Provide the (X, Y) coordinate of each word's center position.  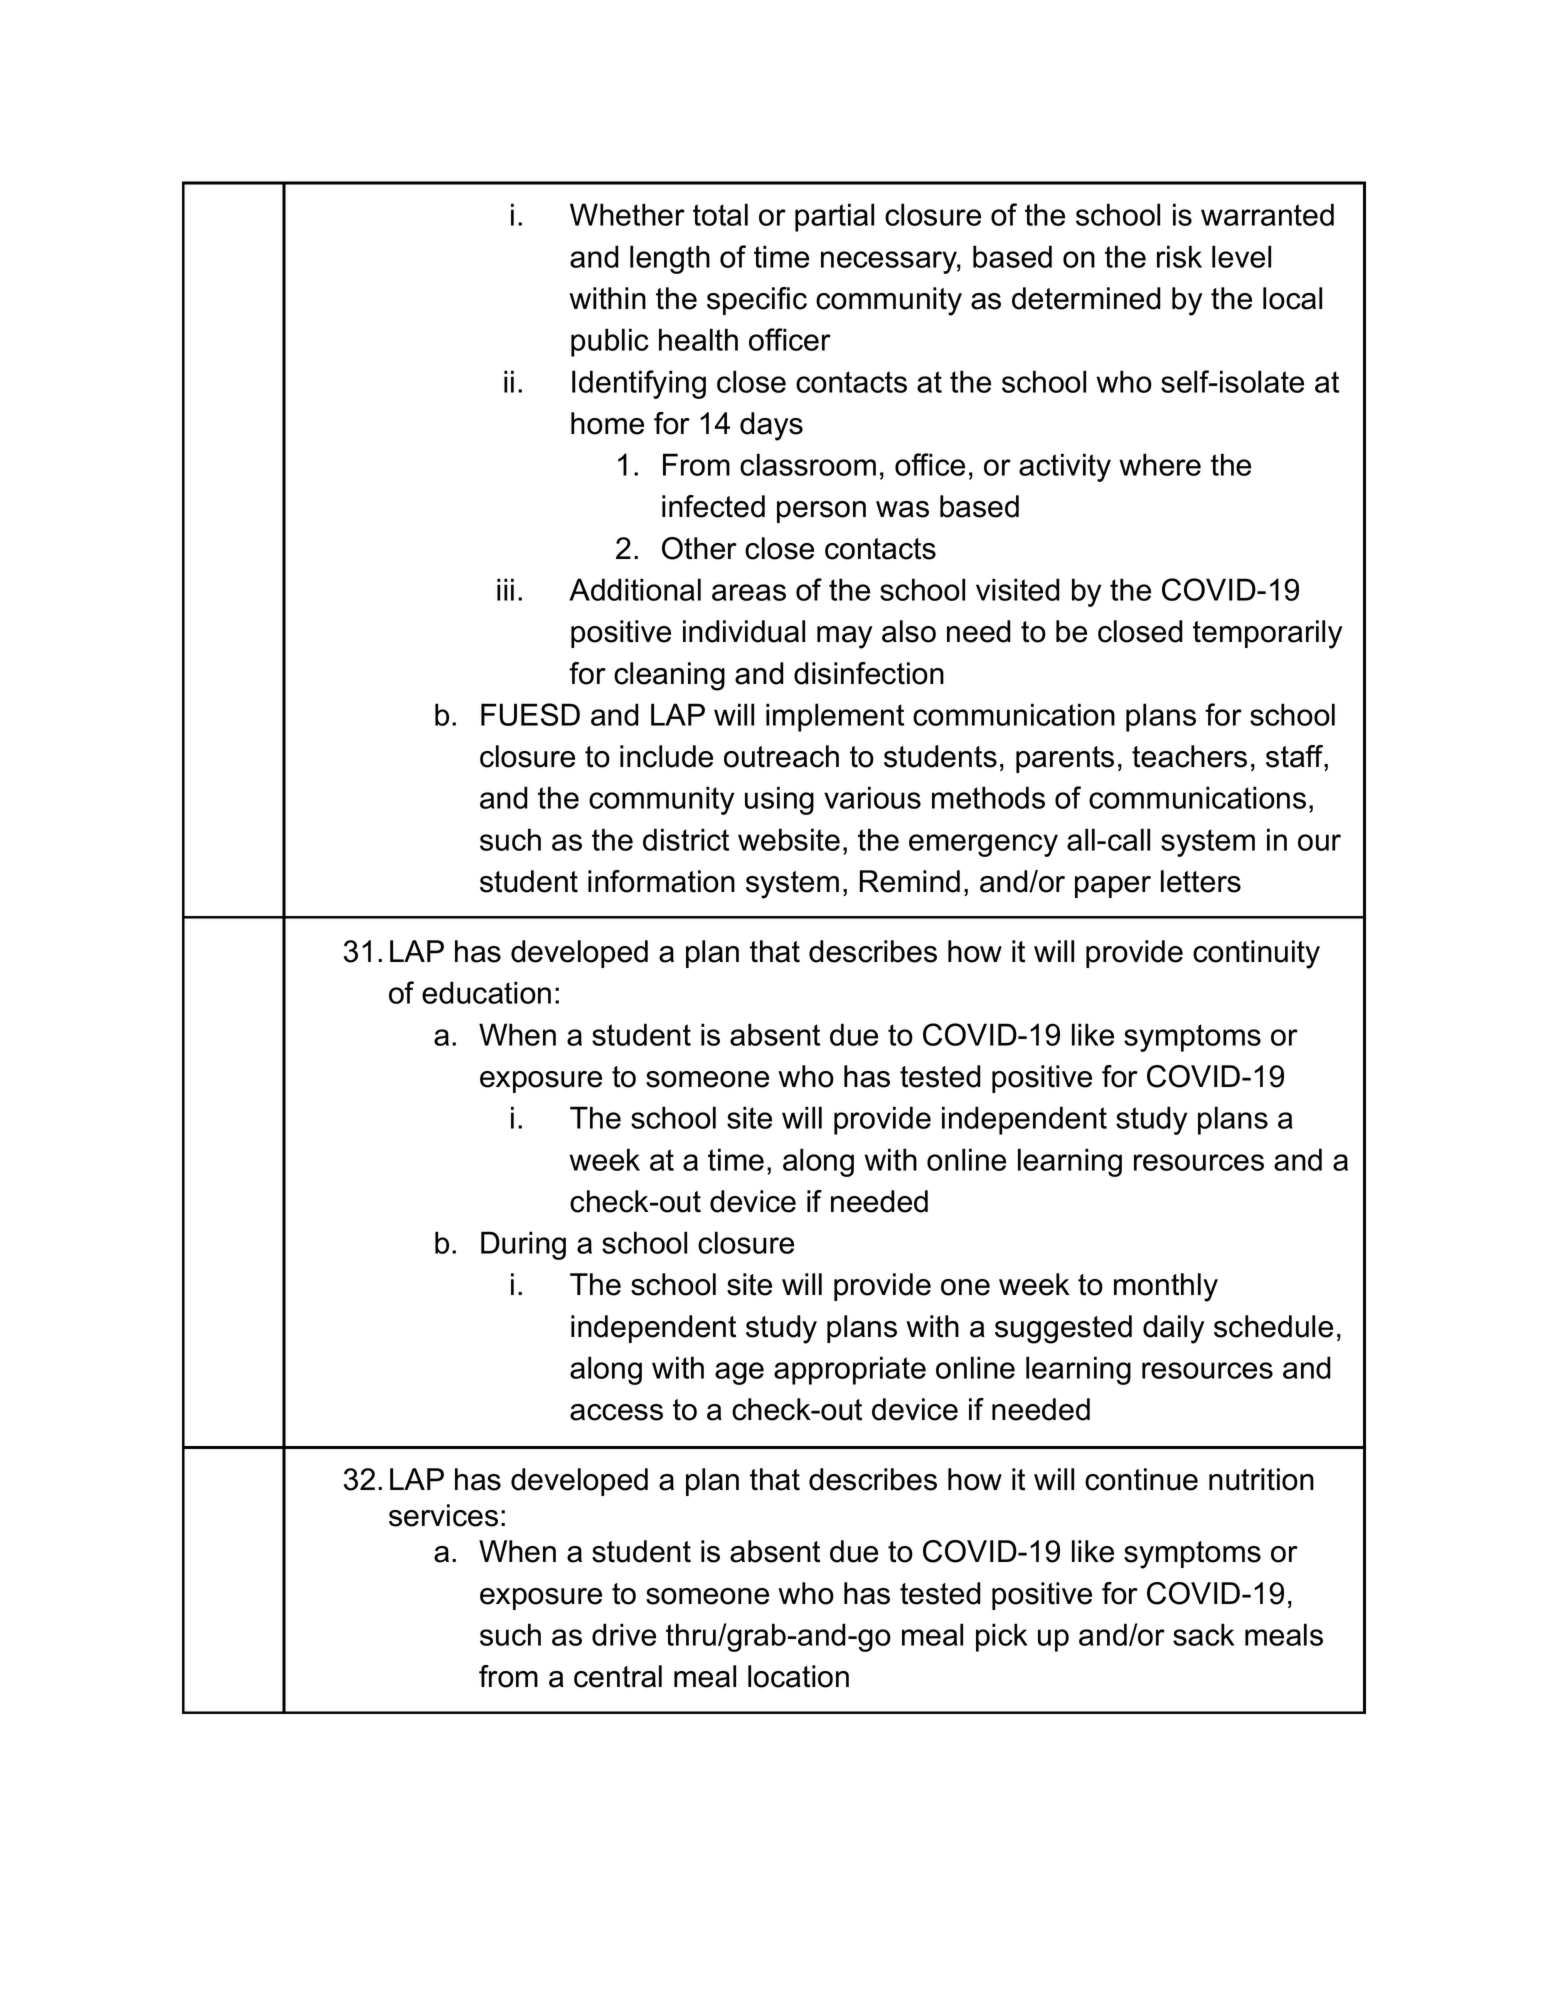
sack (1203, 1634)
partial (834, 217)
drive (624, 1634)
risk (1179, 256)
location (798, 1676)
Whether (627, 214)
